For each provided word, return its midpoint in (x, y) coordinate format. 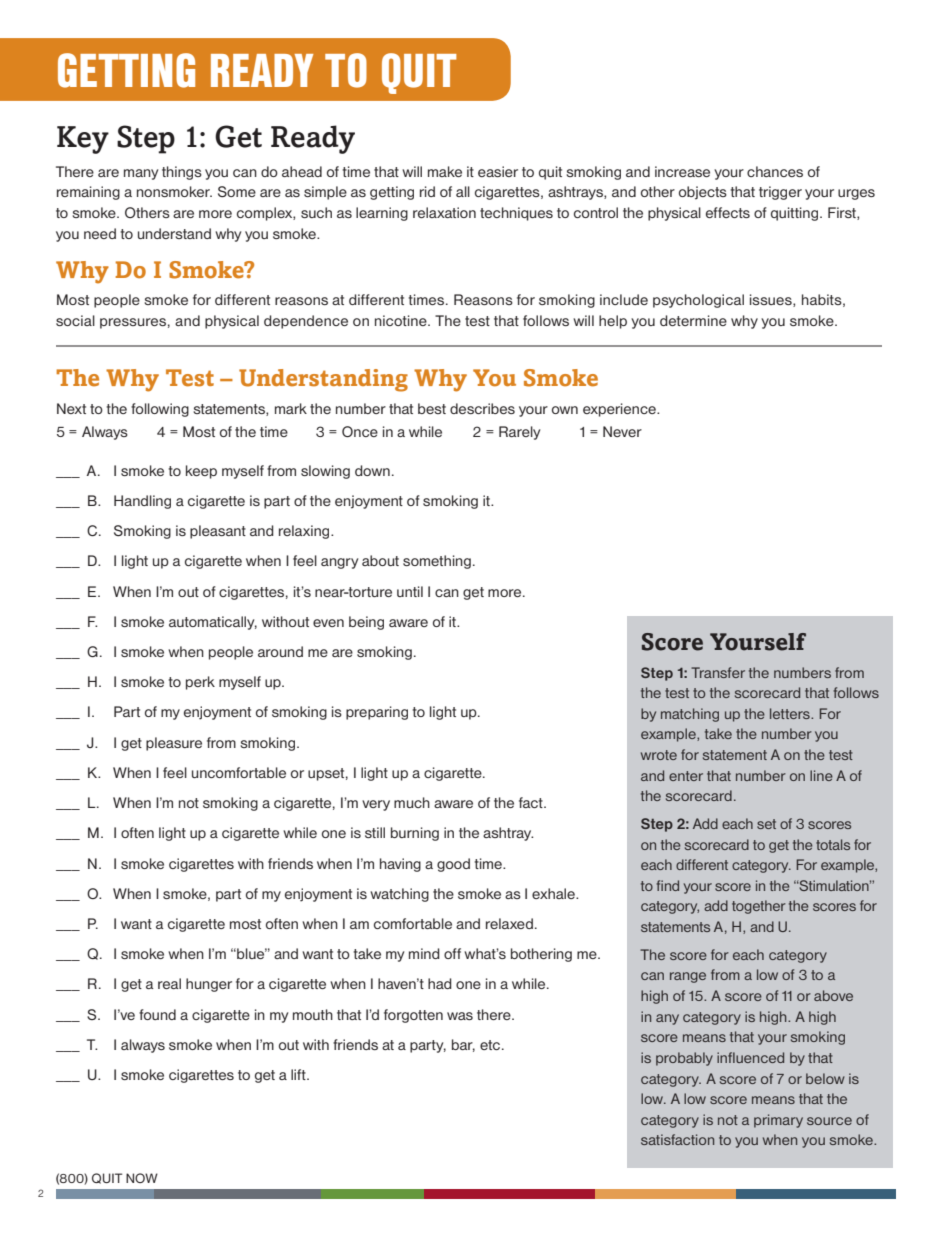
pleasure (174, 744)
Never (622, 431)
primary (778, 1121)
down (372, 470)
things (182, 173)
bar (463, 1045)
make (445, 171)
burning (415, 834)
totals (833, 844)
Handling (142, 502)
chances (775, 171)
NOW (142, 1178)
